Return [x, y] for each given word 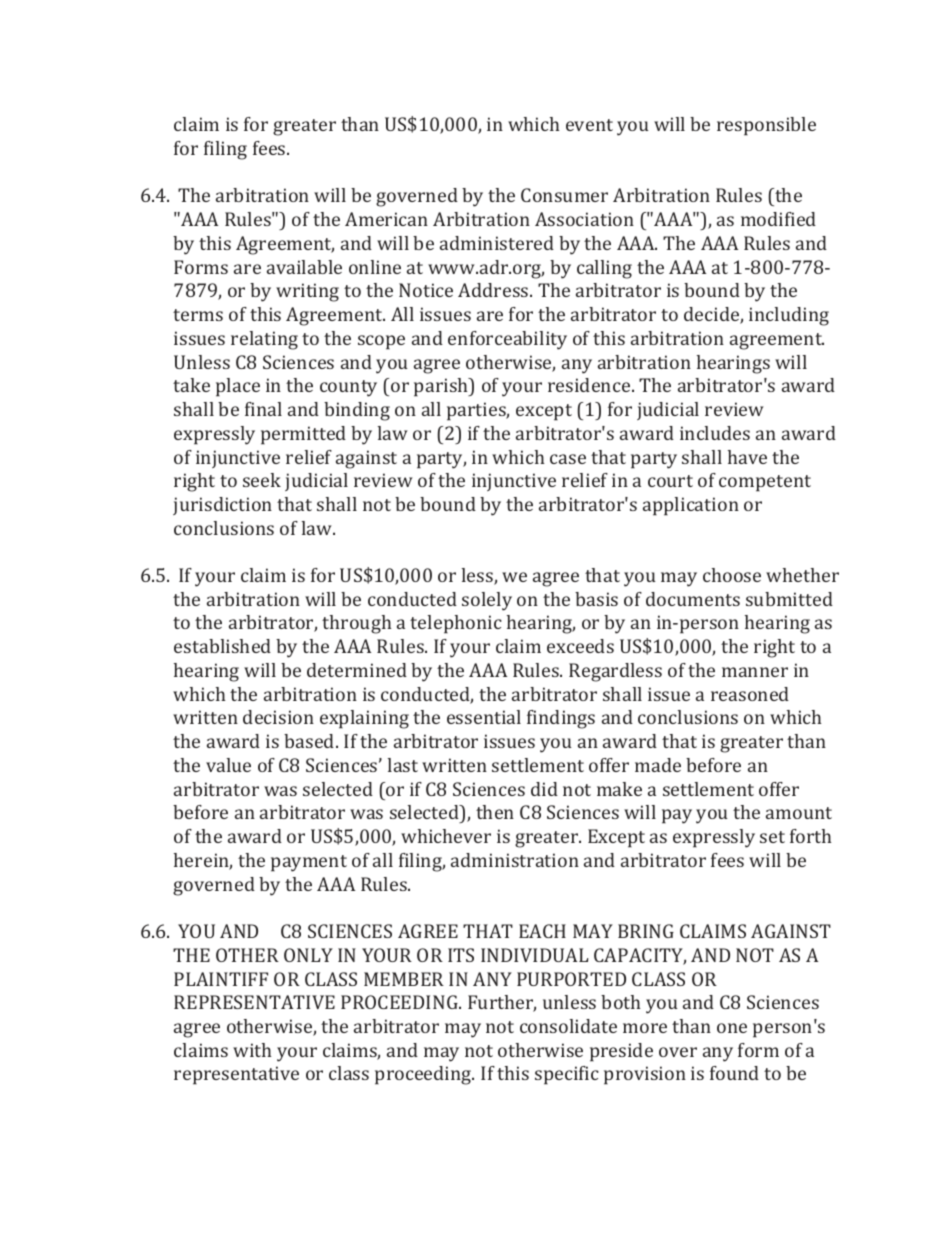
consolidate [568, 1026]
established [222, 646]
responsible [766, 126]
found [734, 1073]
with [252, 1050]
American [386, 219]
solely [487, 601]
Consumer [564, 195]
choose [732, 575]
